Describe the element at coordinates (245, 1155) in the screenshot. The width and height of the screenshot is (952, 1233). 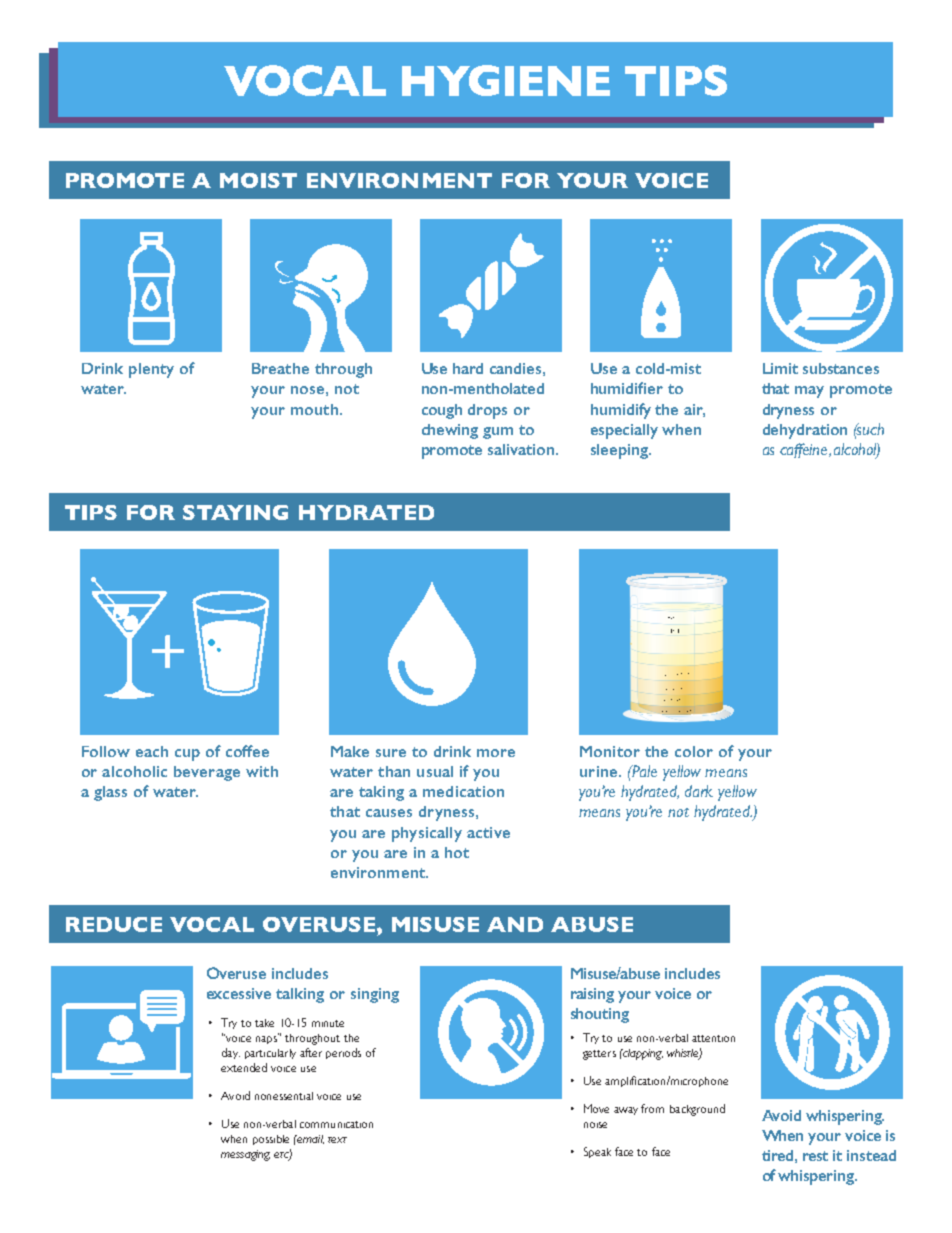
I see `messaging` at that location.
